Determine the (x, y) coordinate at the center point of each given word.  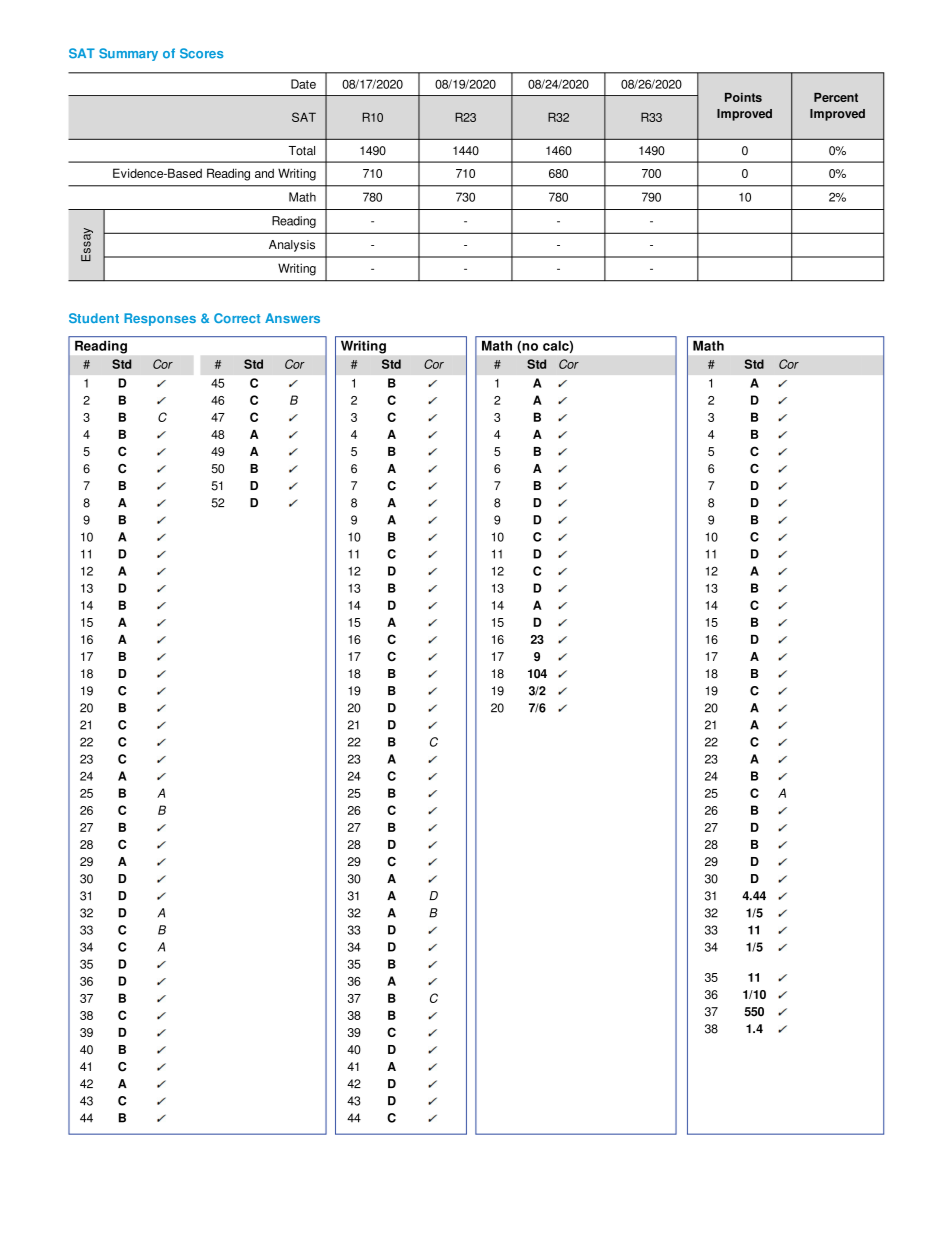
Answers (292, 318)
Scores (201, 53)
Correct (237, 318)
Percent (836, 97)
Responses (160, 319)
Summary (128, 54)
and (264, 173)
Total (302, 151)
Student (94, 318)
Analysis (292, 246)
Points (743, 97)
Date (303, 84)
